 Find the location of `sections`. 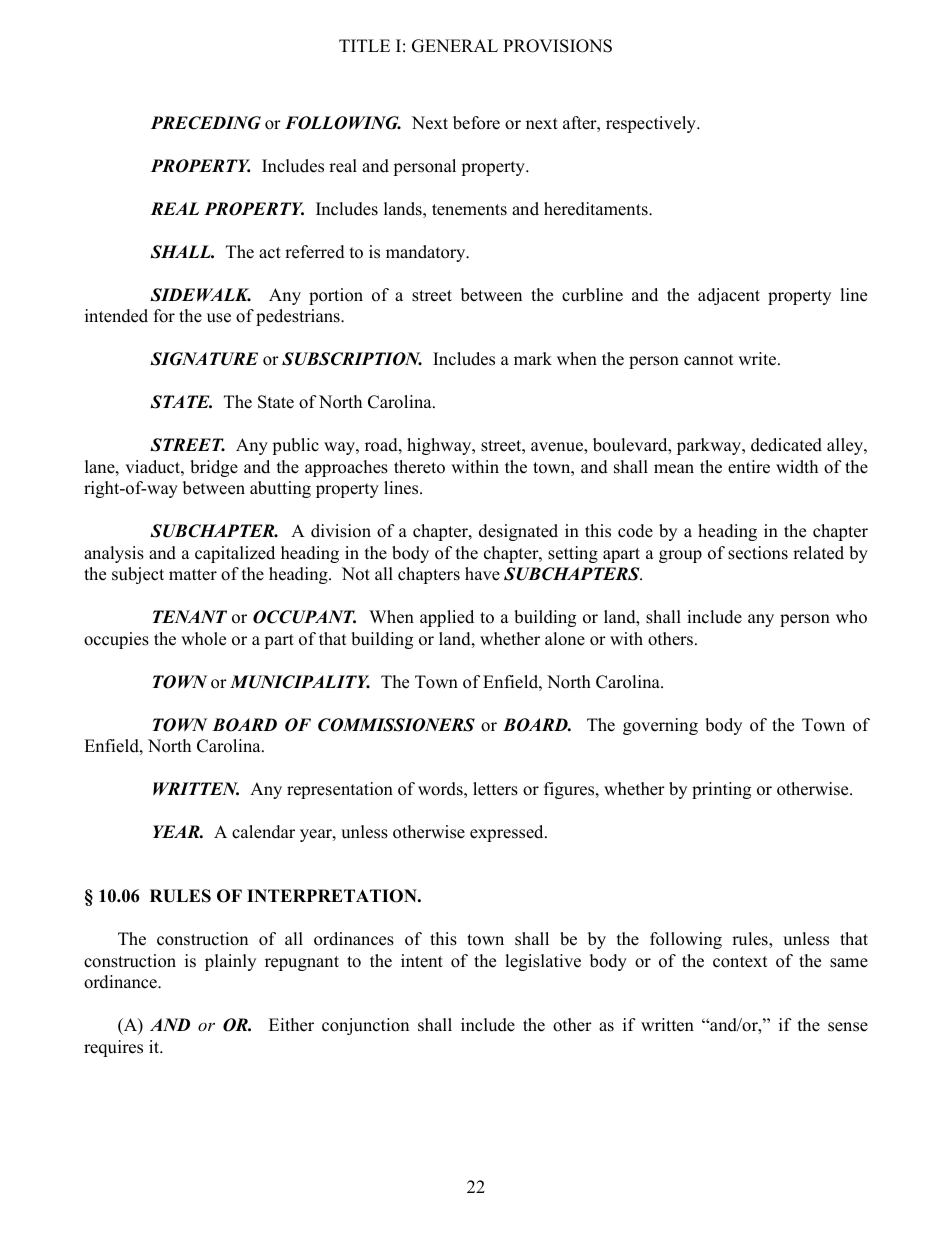

sections is located at coordinates (758, 553).
